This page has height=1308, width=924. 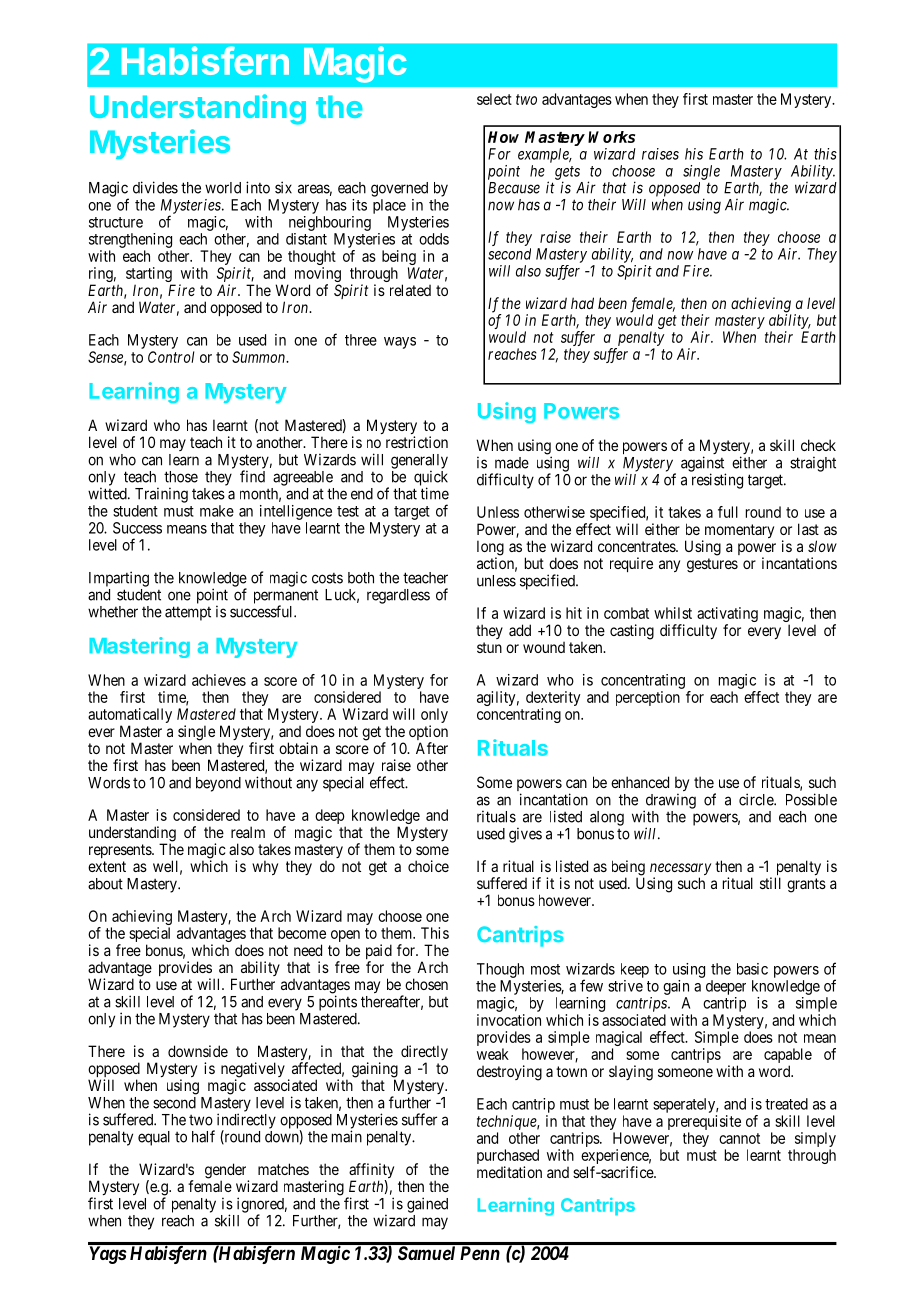 What do you see at coordinates (567, 174) in the page?
I see `gets` at bounding box center [567, 174].
